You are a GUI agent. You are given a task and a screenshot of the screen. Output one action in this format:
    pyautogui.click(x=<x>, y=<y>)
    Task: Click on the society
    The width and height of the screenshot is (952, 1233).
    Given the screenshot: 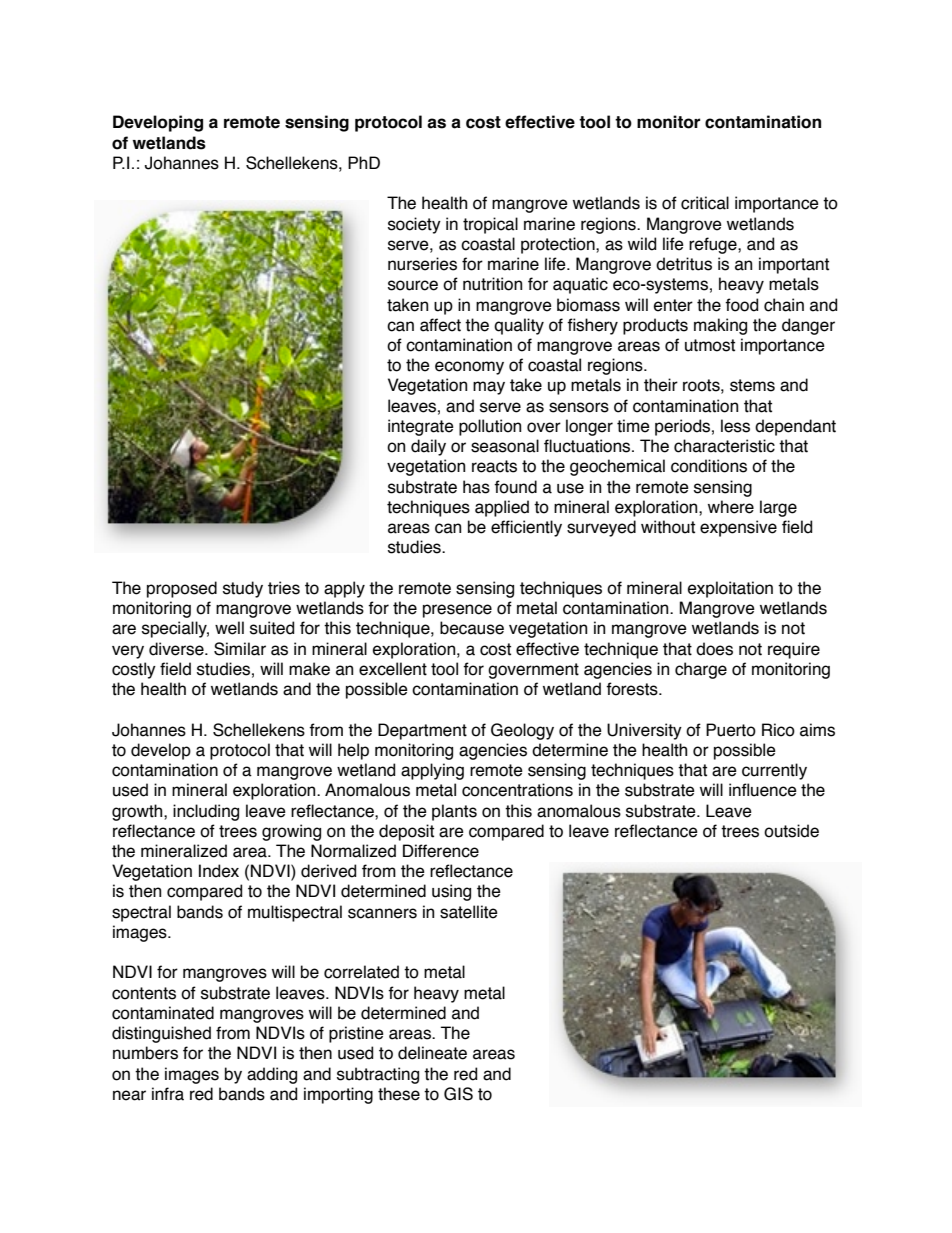 What is the action you would take?
    pyautogui.click(x=414, y=225)
